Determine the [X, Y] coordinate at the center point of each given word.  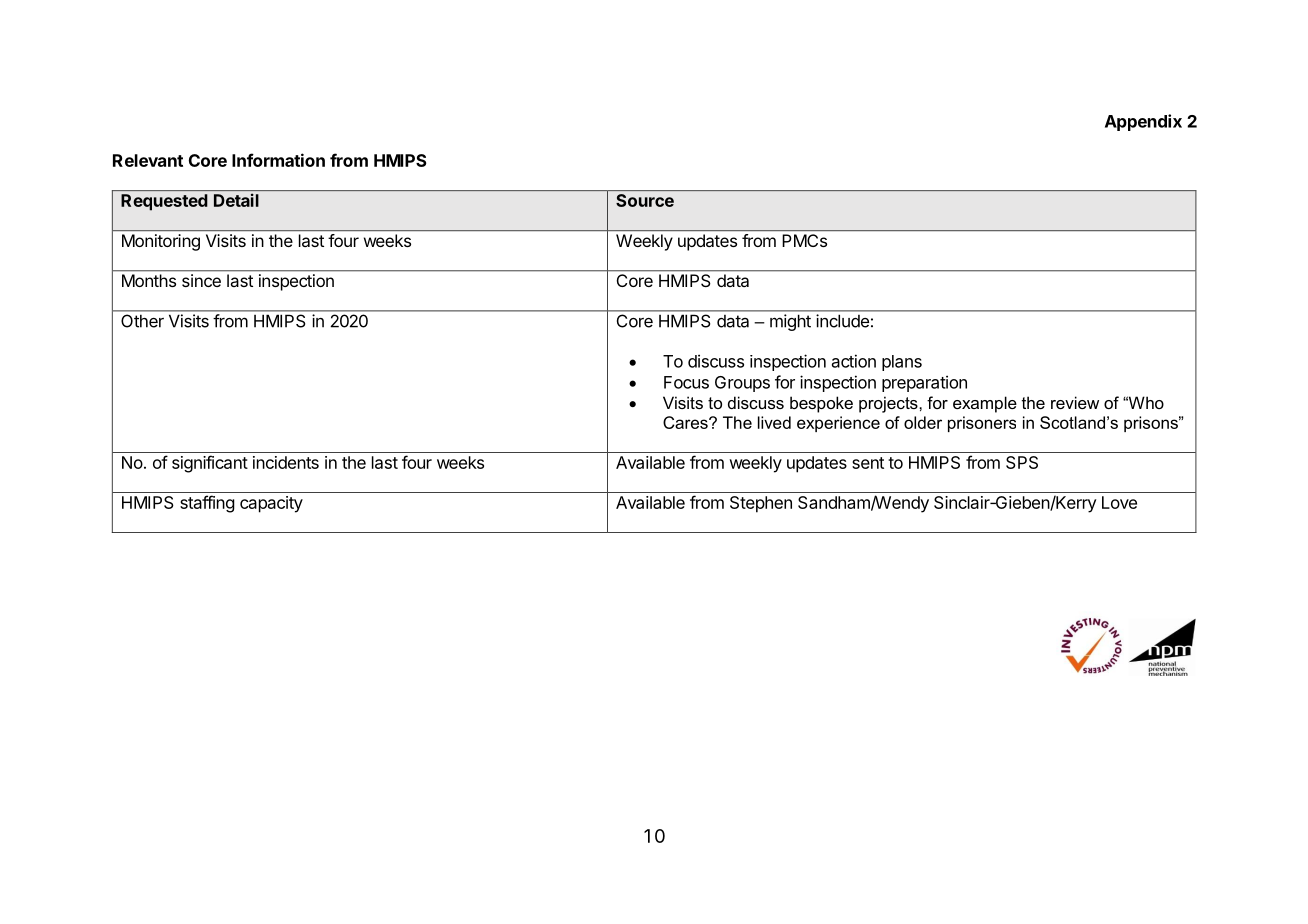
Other [142, 321]
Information [278, 160]
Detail [236, 200]
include [842, 321]
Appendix [1143, 122]
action [854, 361]
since [201, 280]
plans [902, 363]
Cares [686, 422]
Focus [686, 382]
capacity [271, 504]
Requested [164, 202]
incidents [286, 462]
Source [645, 200]
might [790, 322]
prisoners [982, 424]
